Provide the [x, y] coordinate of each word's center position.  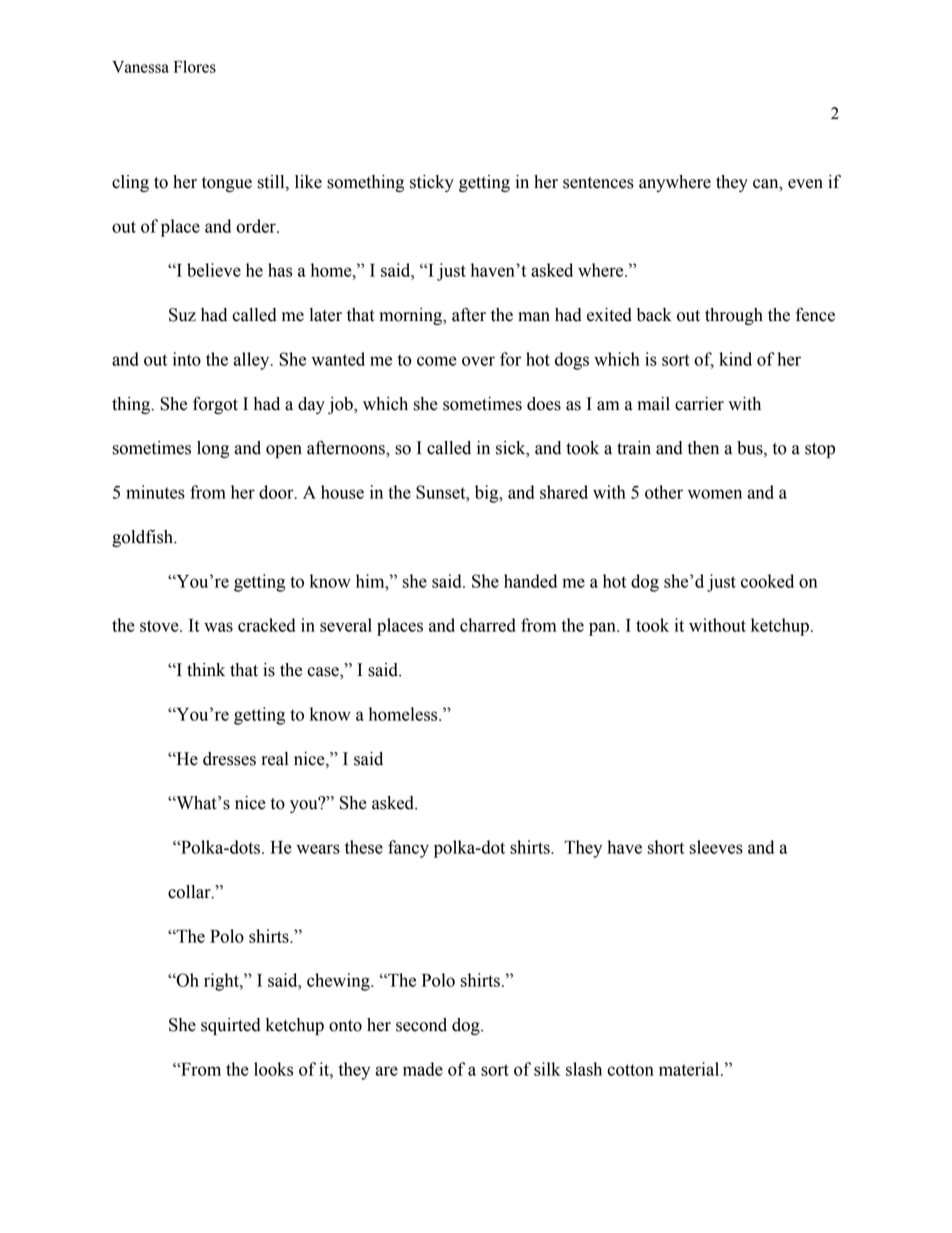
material [690, 1069]
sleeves [716, 847]
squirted [231, 1026]
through [734, 316]
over [478, 361]
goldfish [144, 538]
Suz [182, 315]
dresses [229, 759]
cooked [767, 581]
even [805, 184]
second [421, 1025]
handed [530, 581]
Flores [195, 66]
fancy [408, 849]
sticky [432, 183]
